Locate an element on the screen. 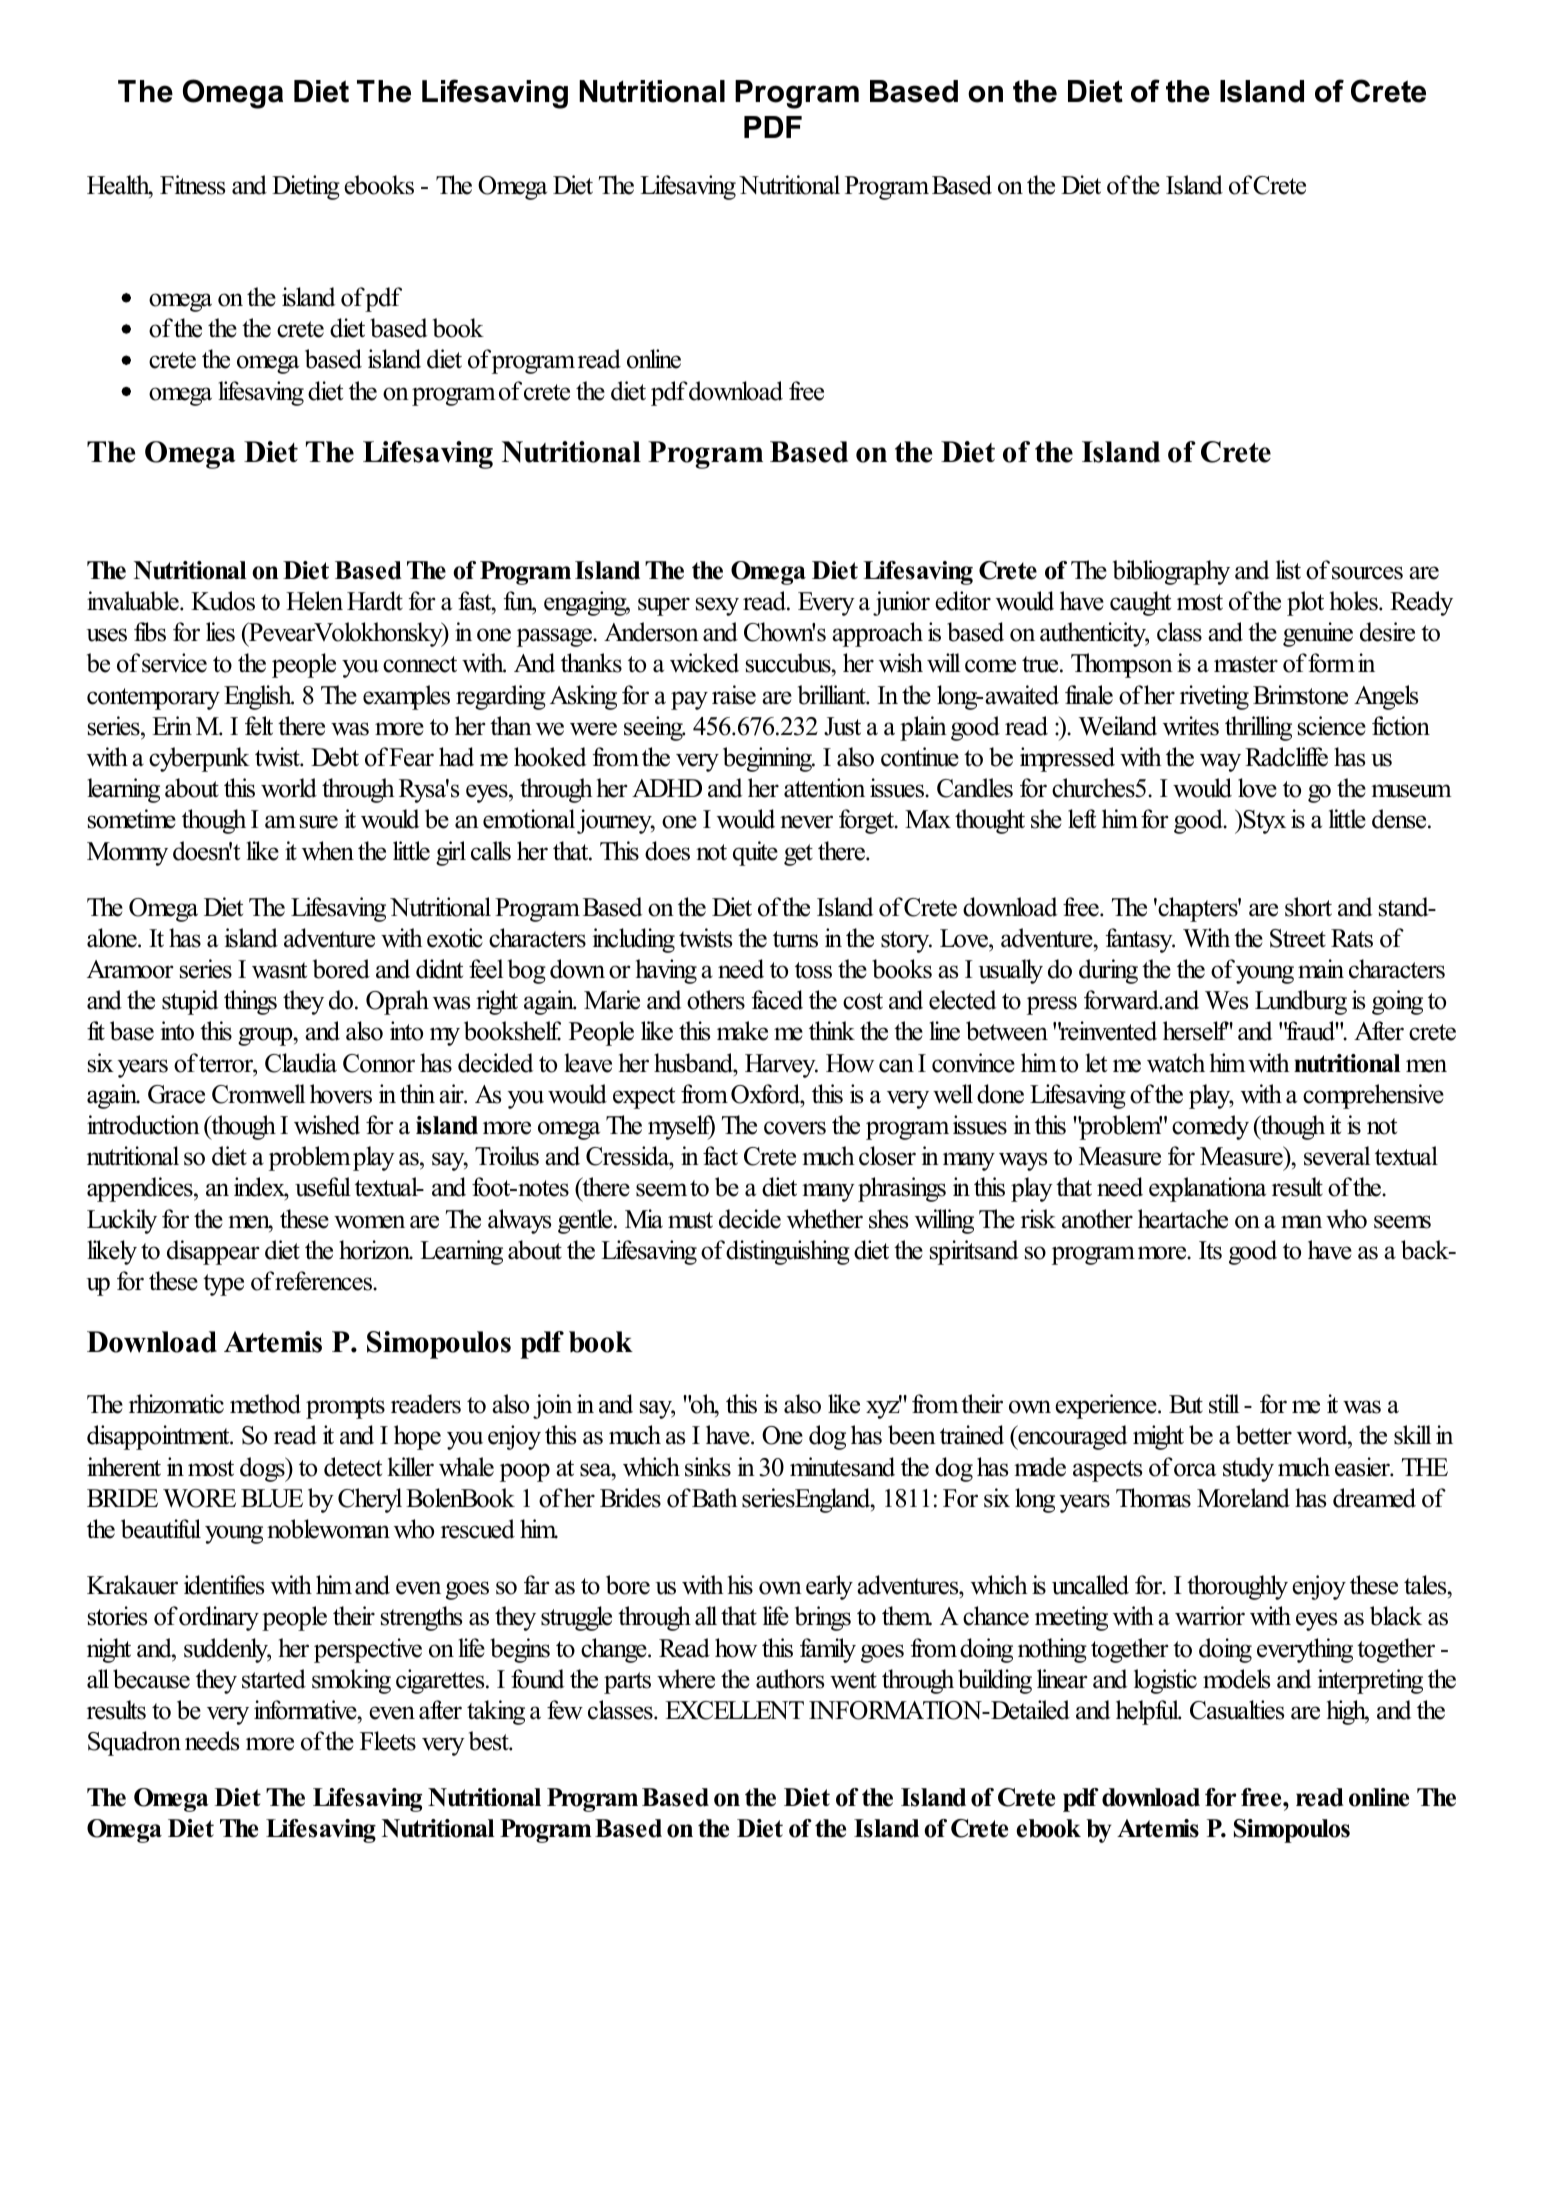 The height and width of the screenshot is (2188, 1546). sexy is located at coordinates (717, 606).
